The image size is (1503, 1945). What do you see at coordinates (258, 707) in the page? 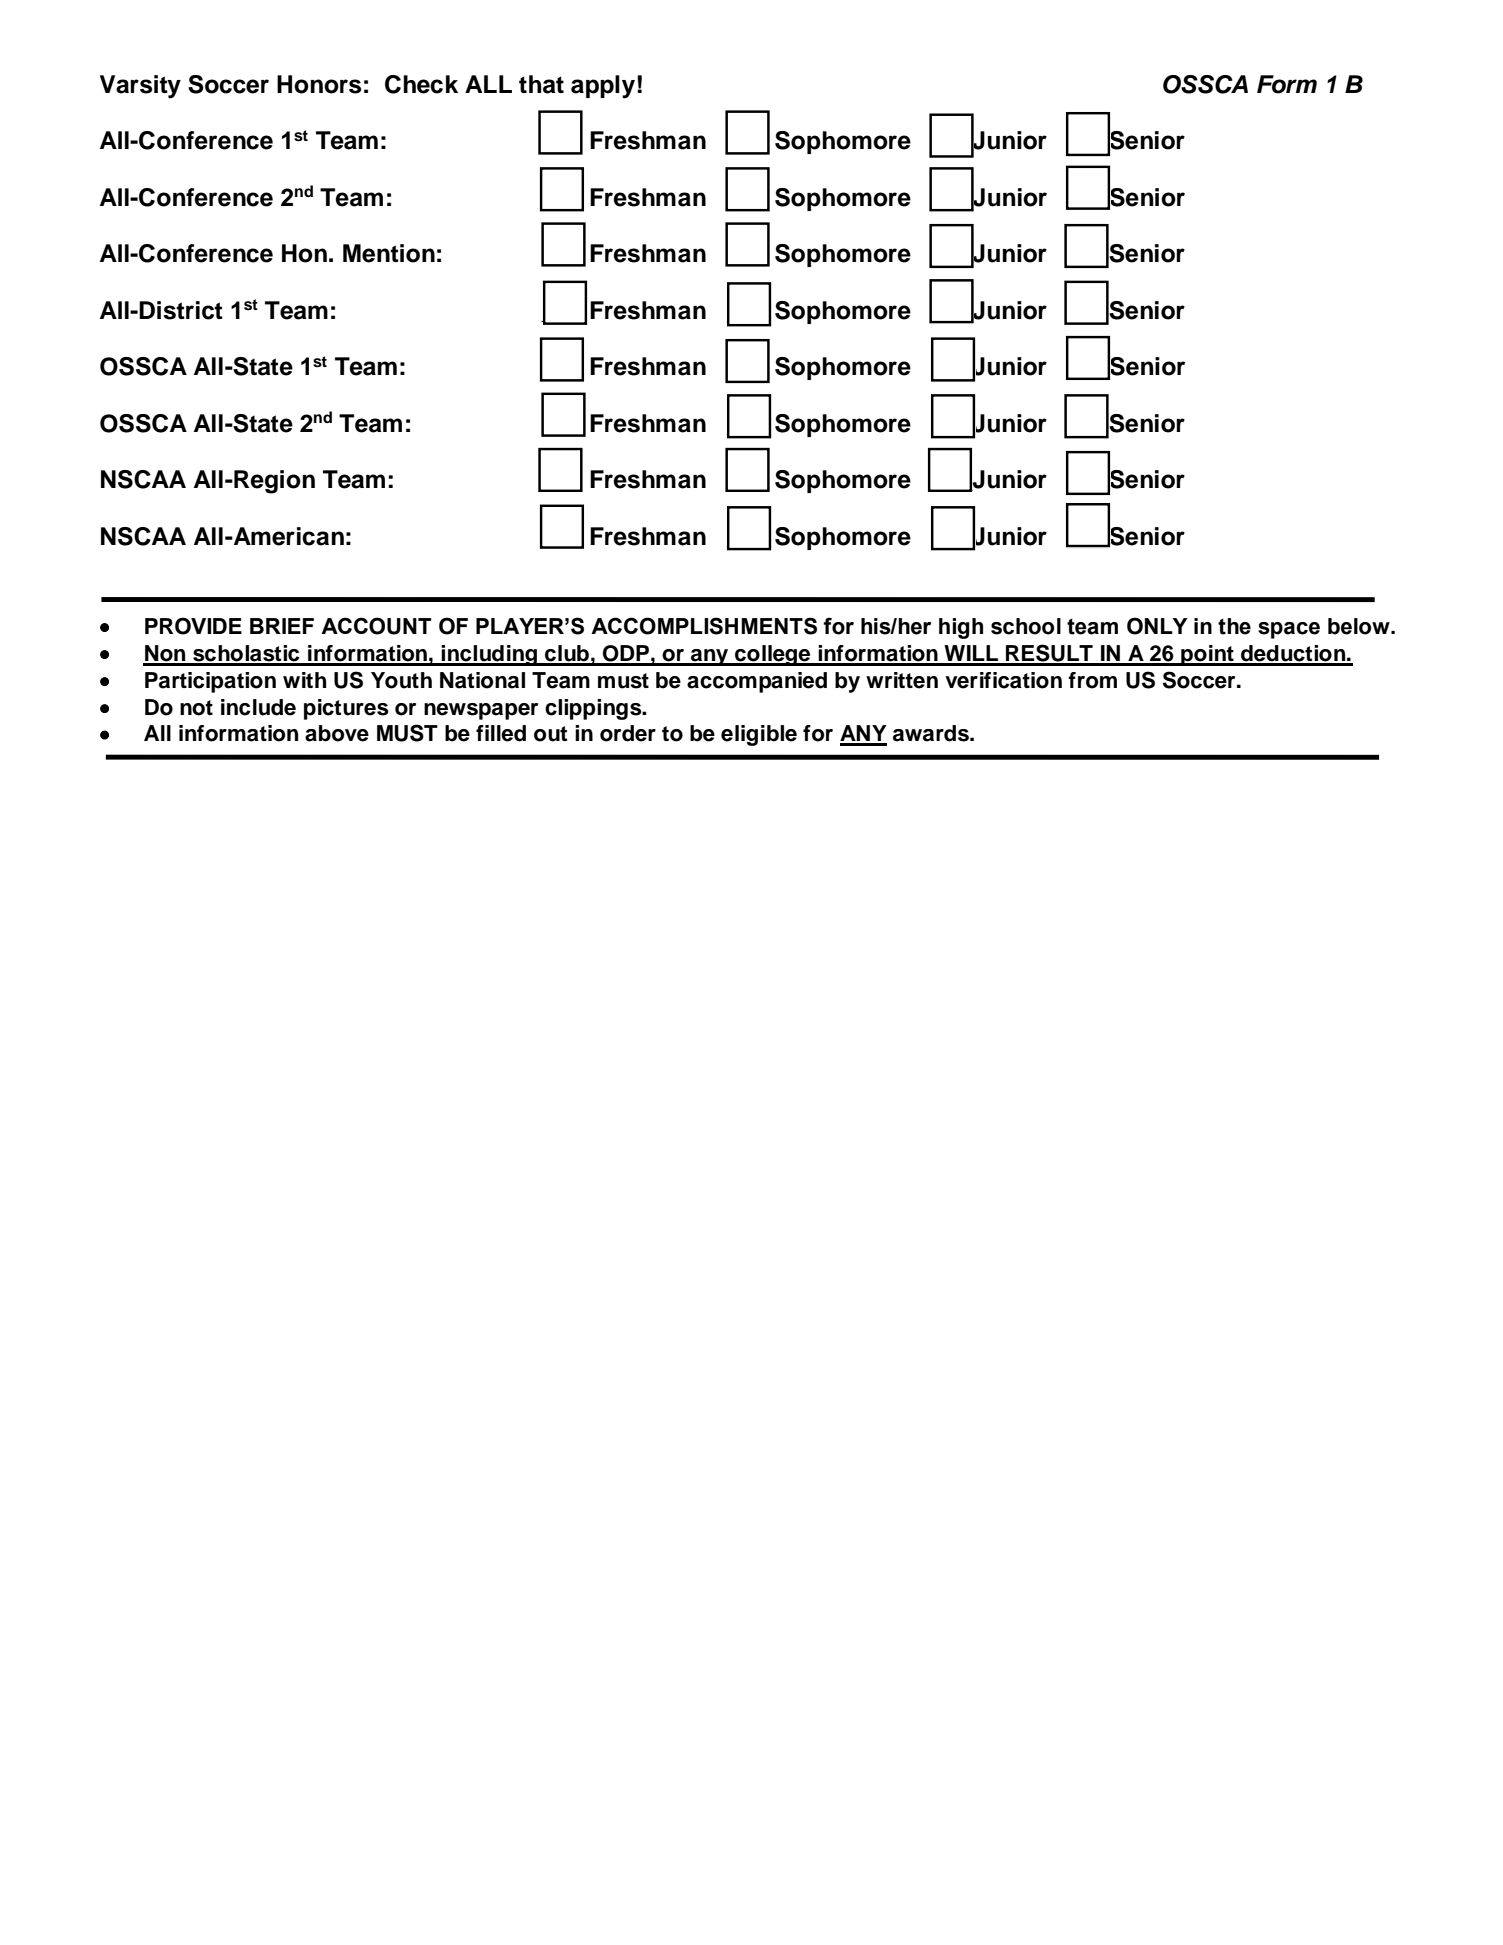
I see `include` at bounding box center [258, 707].
